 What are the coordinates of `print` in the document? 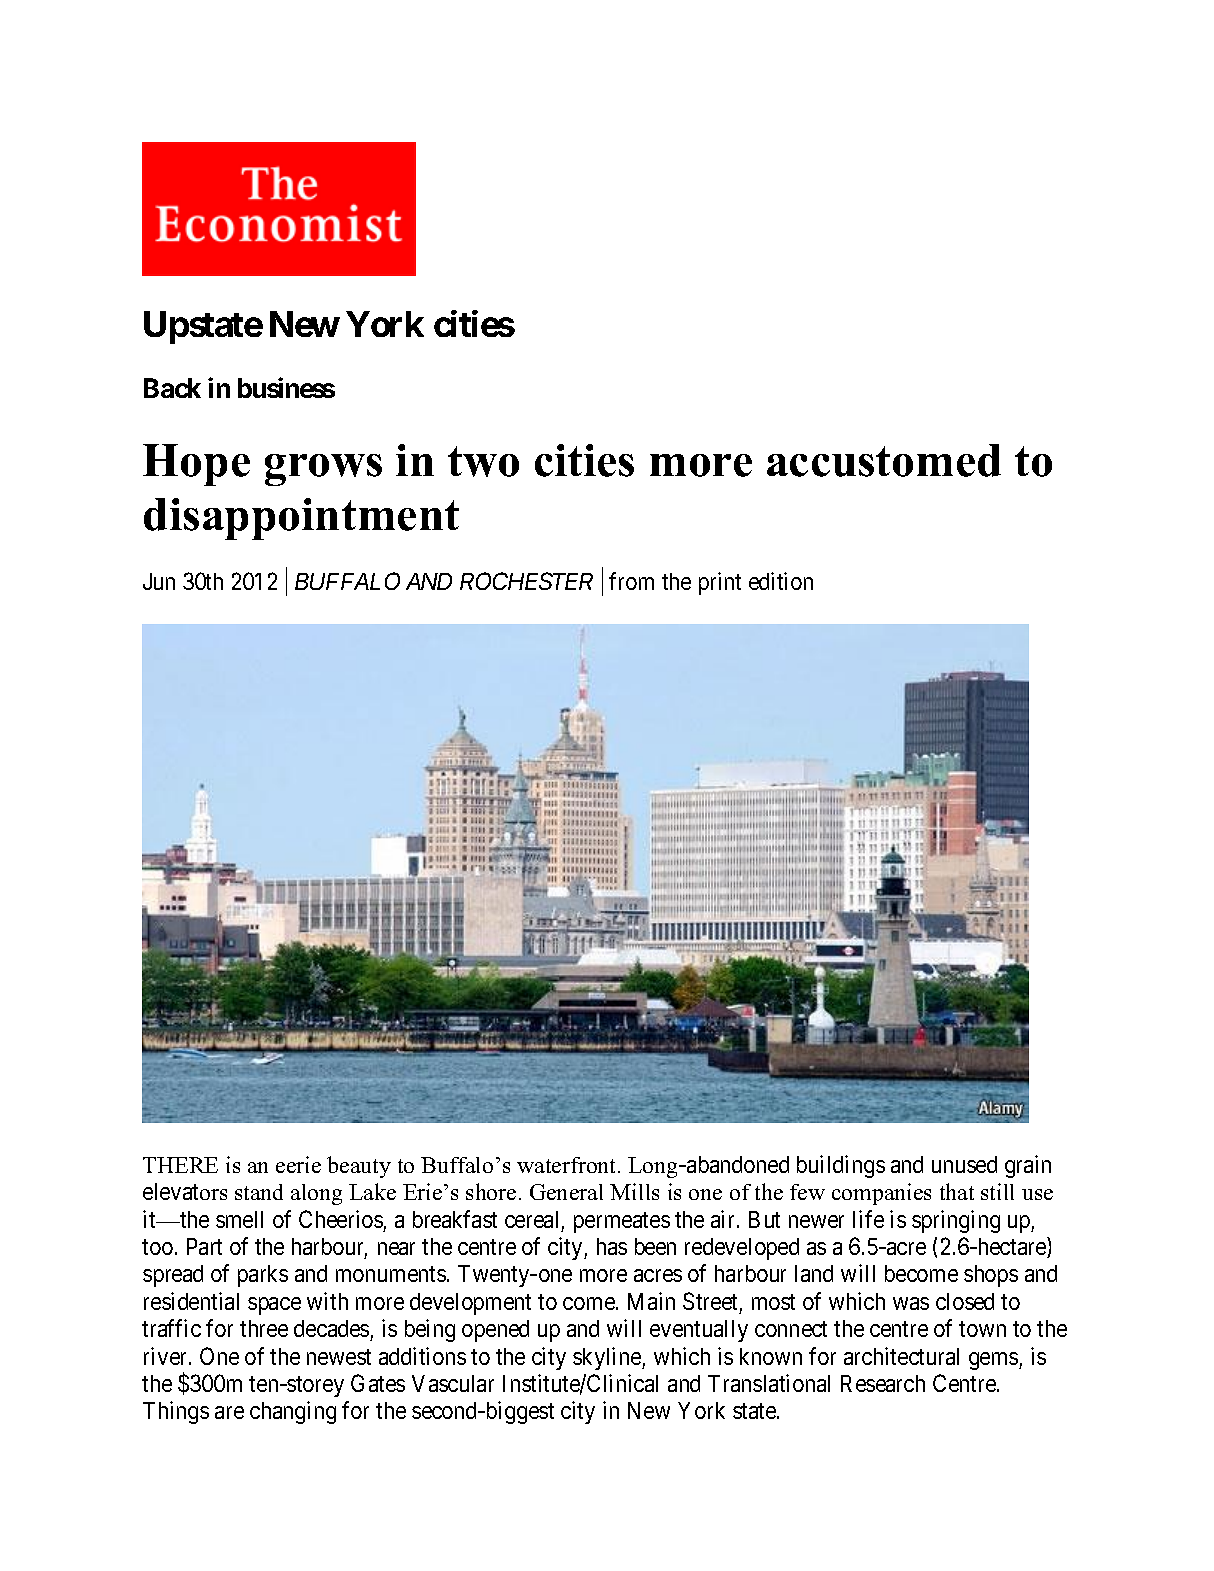 It's located at (720, 583).
